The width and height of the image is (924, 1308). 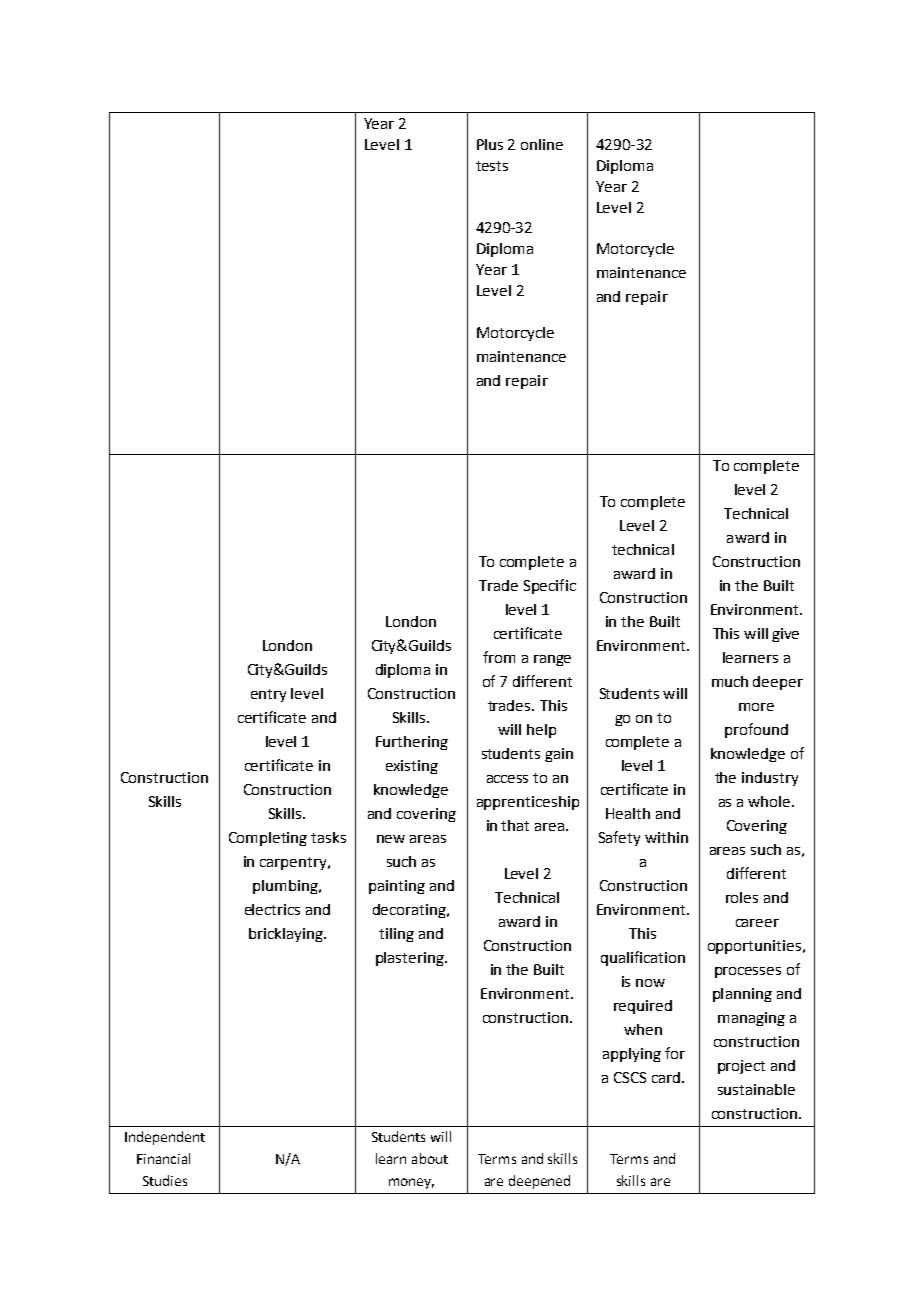 I want to click on give, so click(x=785, y=635).
